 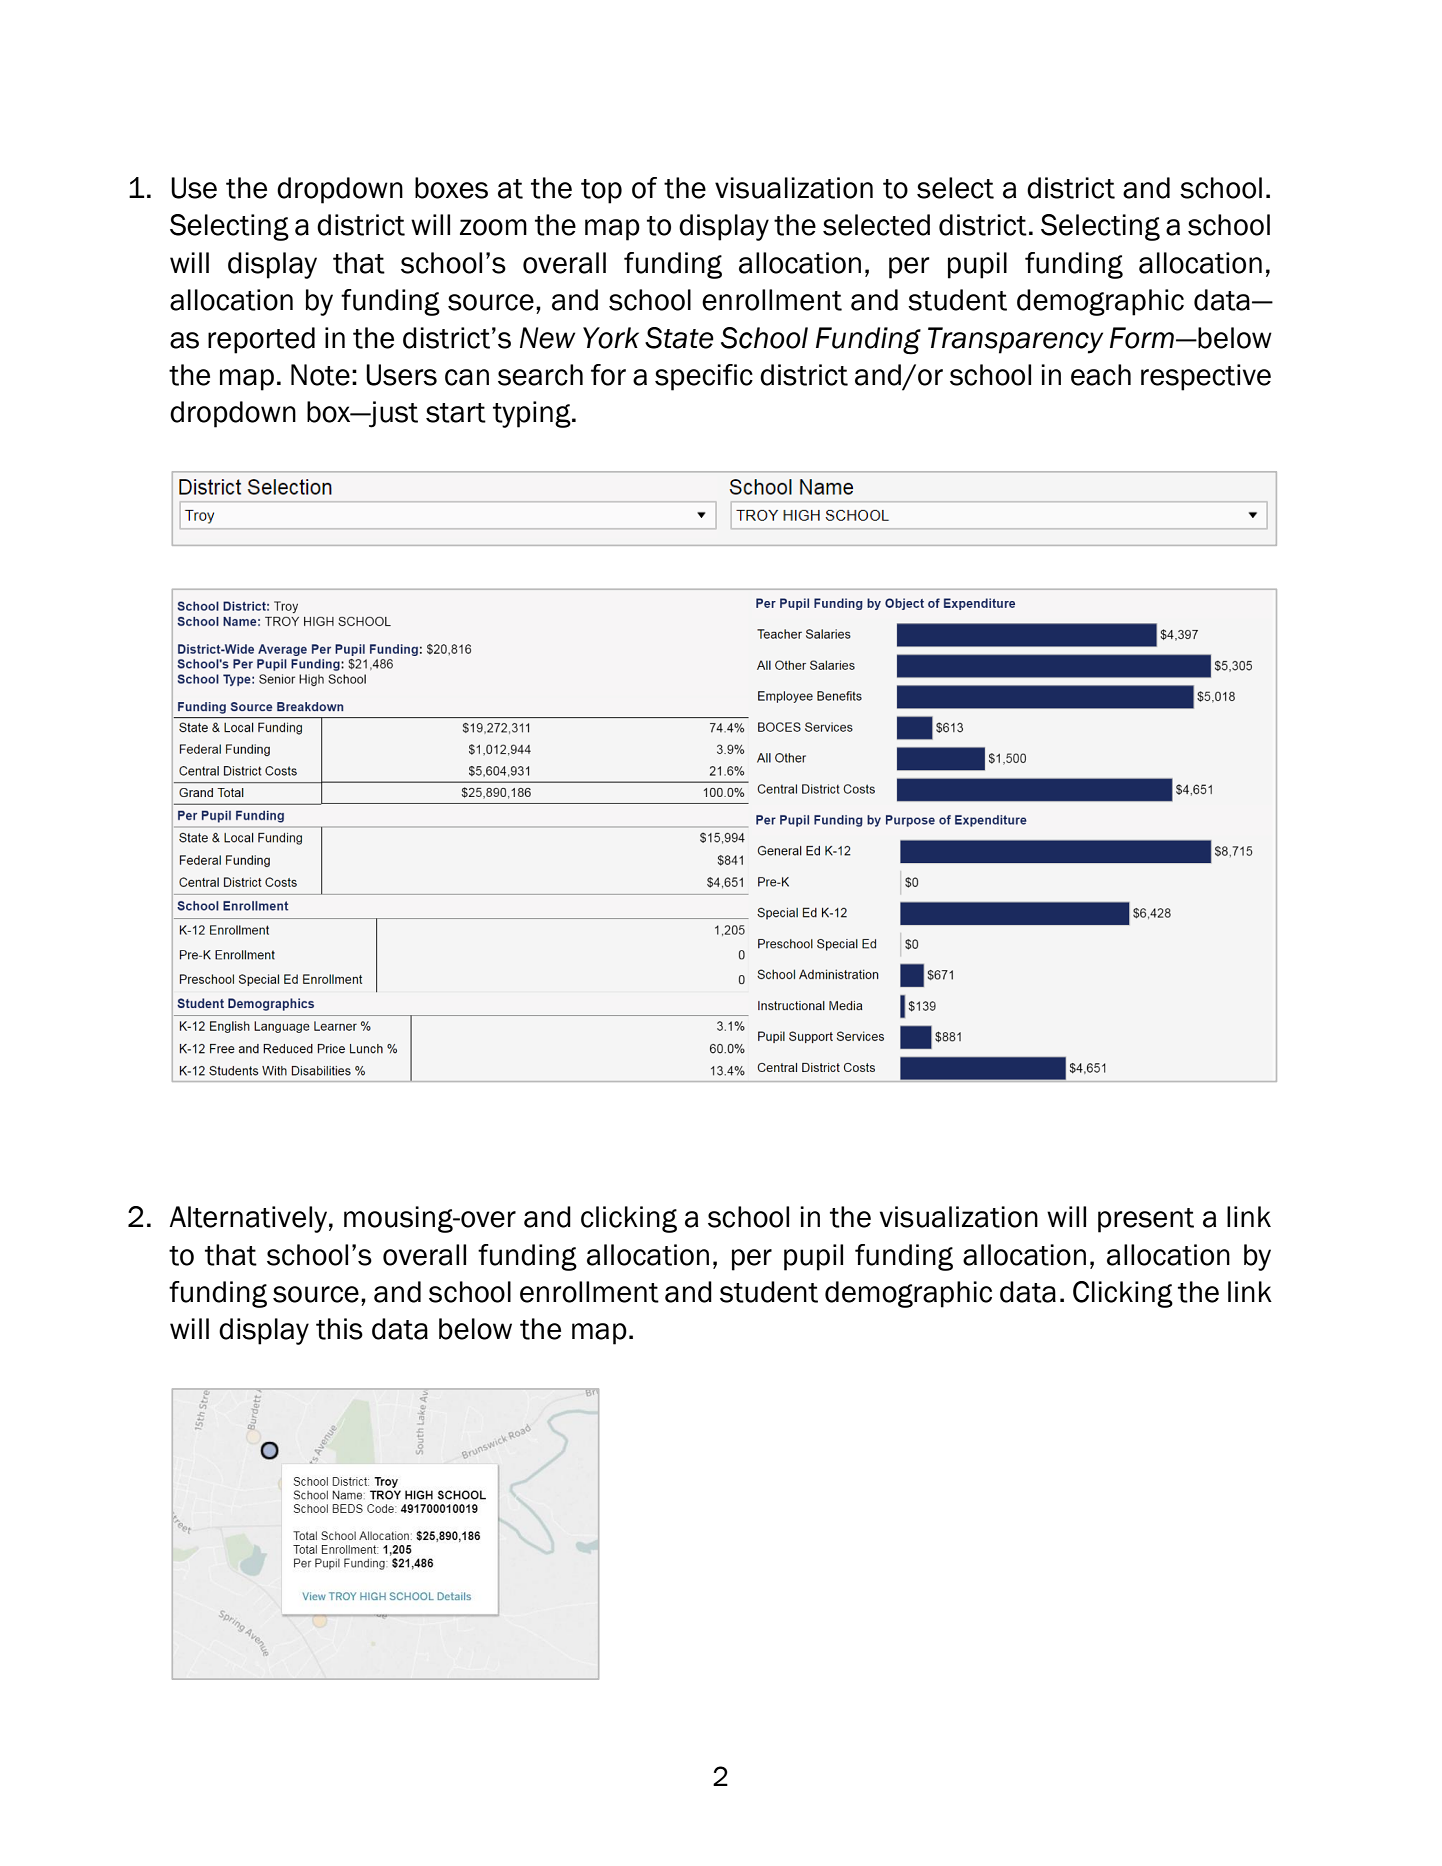 I want to click on this, so click(x=339, y=1329).
